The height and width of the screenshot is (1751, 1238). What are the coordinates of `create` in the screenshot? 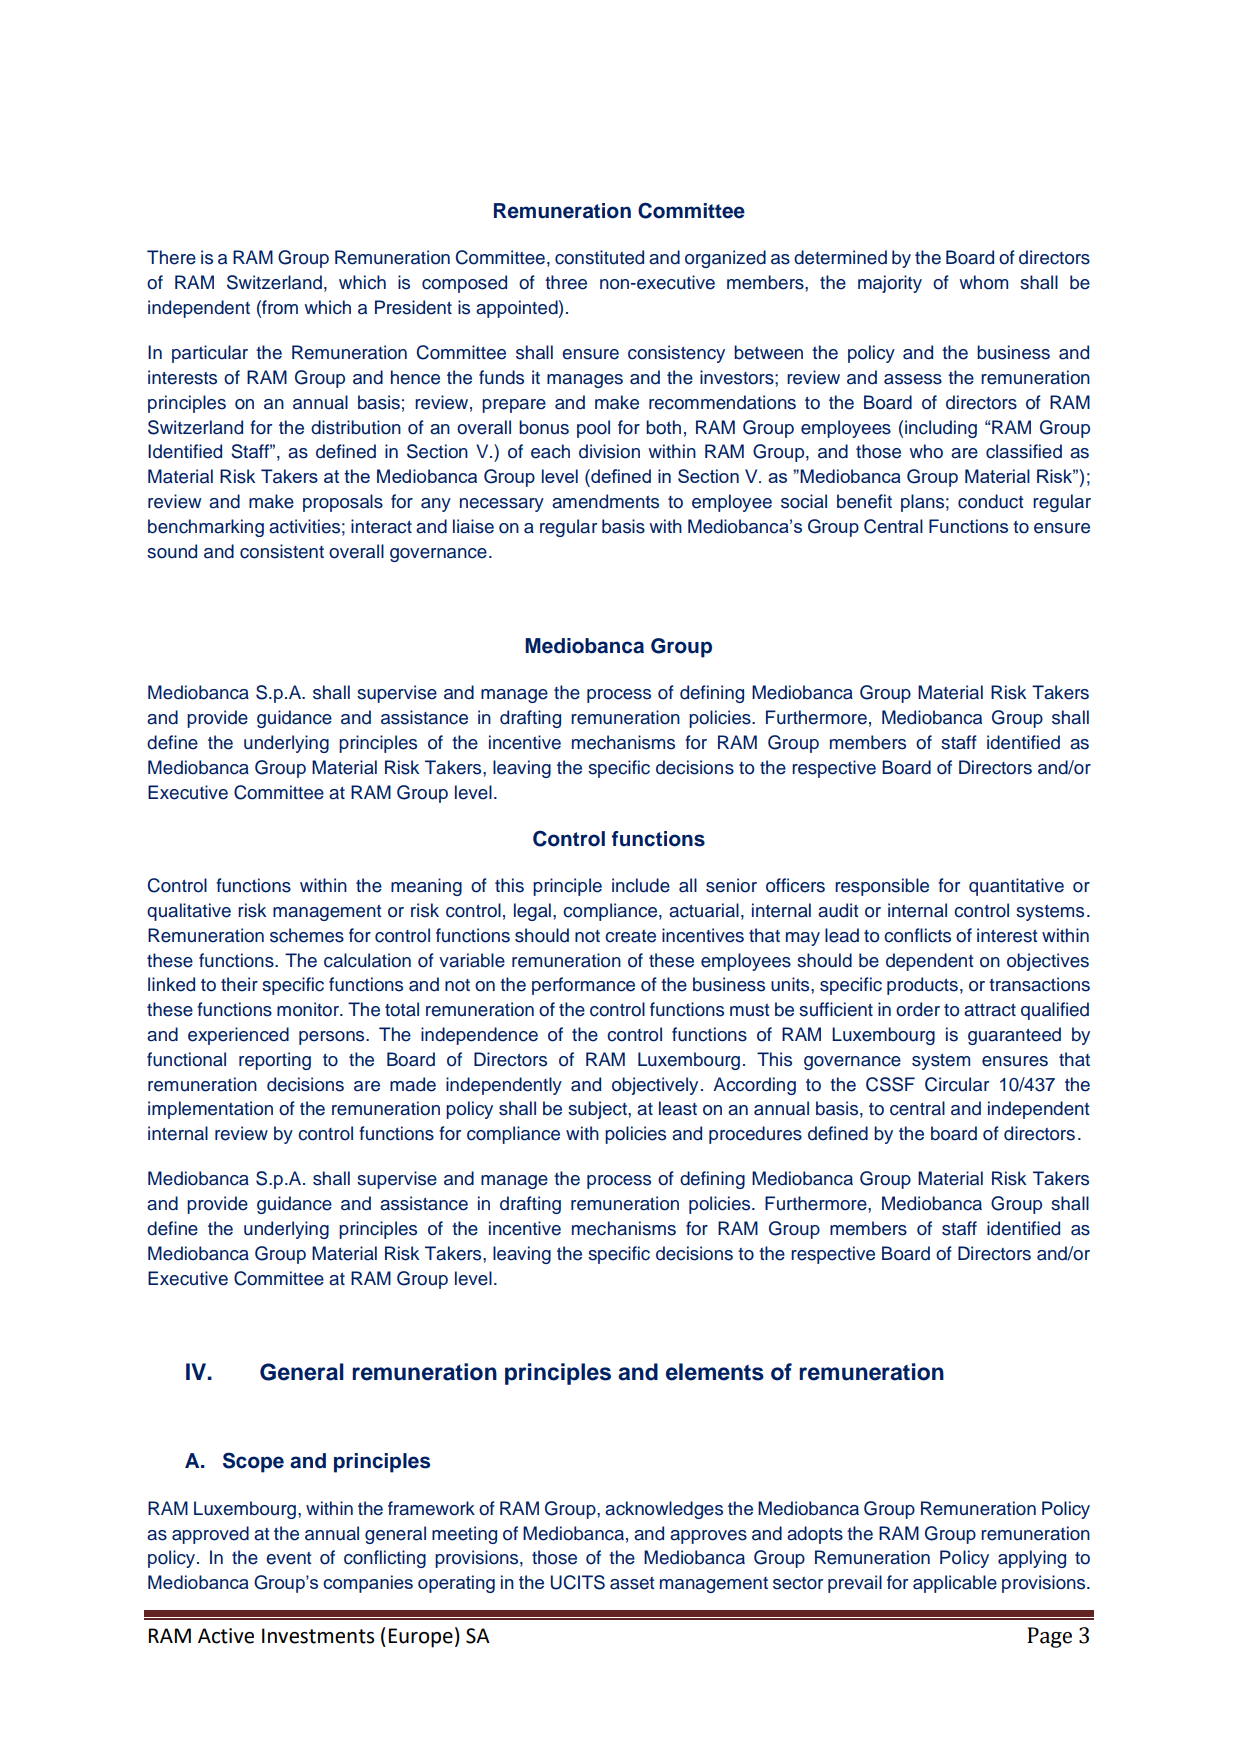 It's located at (630, 936).
